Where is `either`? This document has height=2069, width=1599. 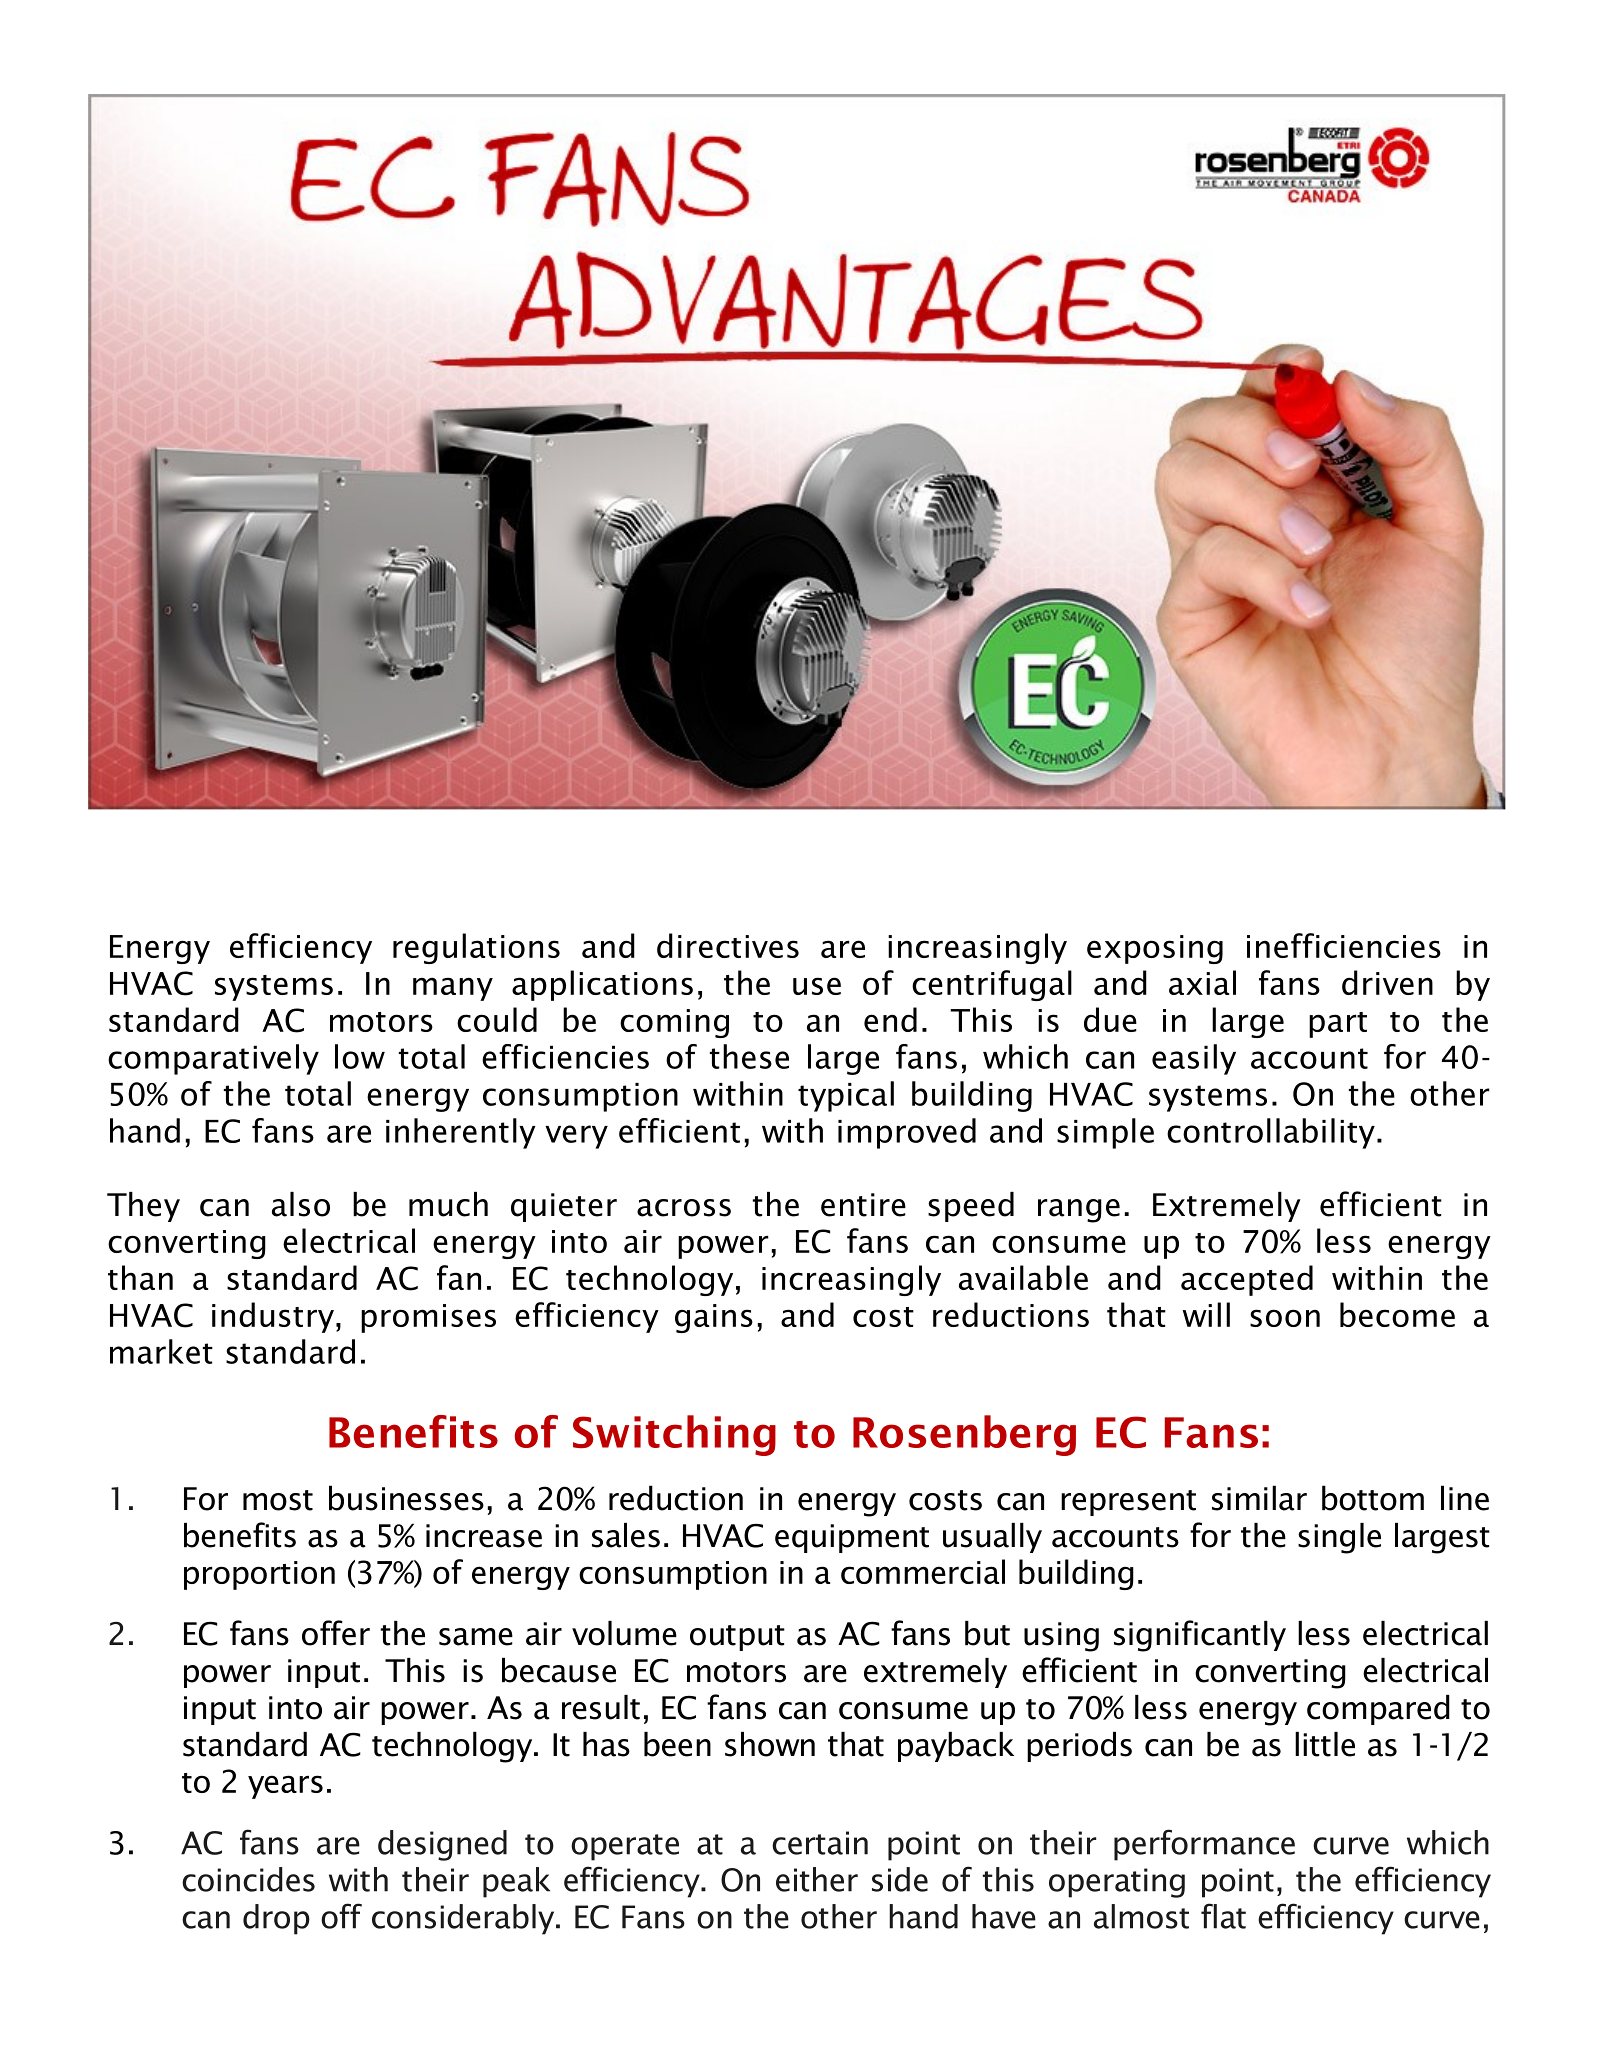 either is located at coordinates (817, 1879).
